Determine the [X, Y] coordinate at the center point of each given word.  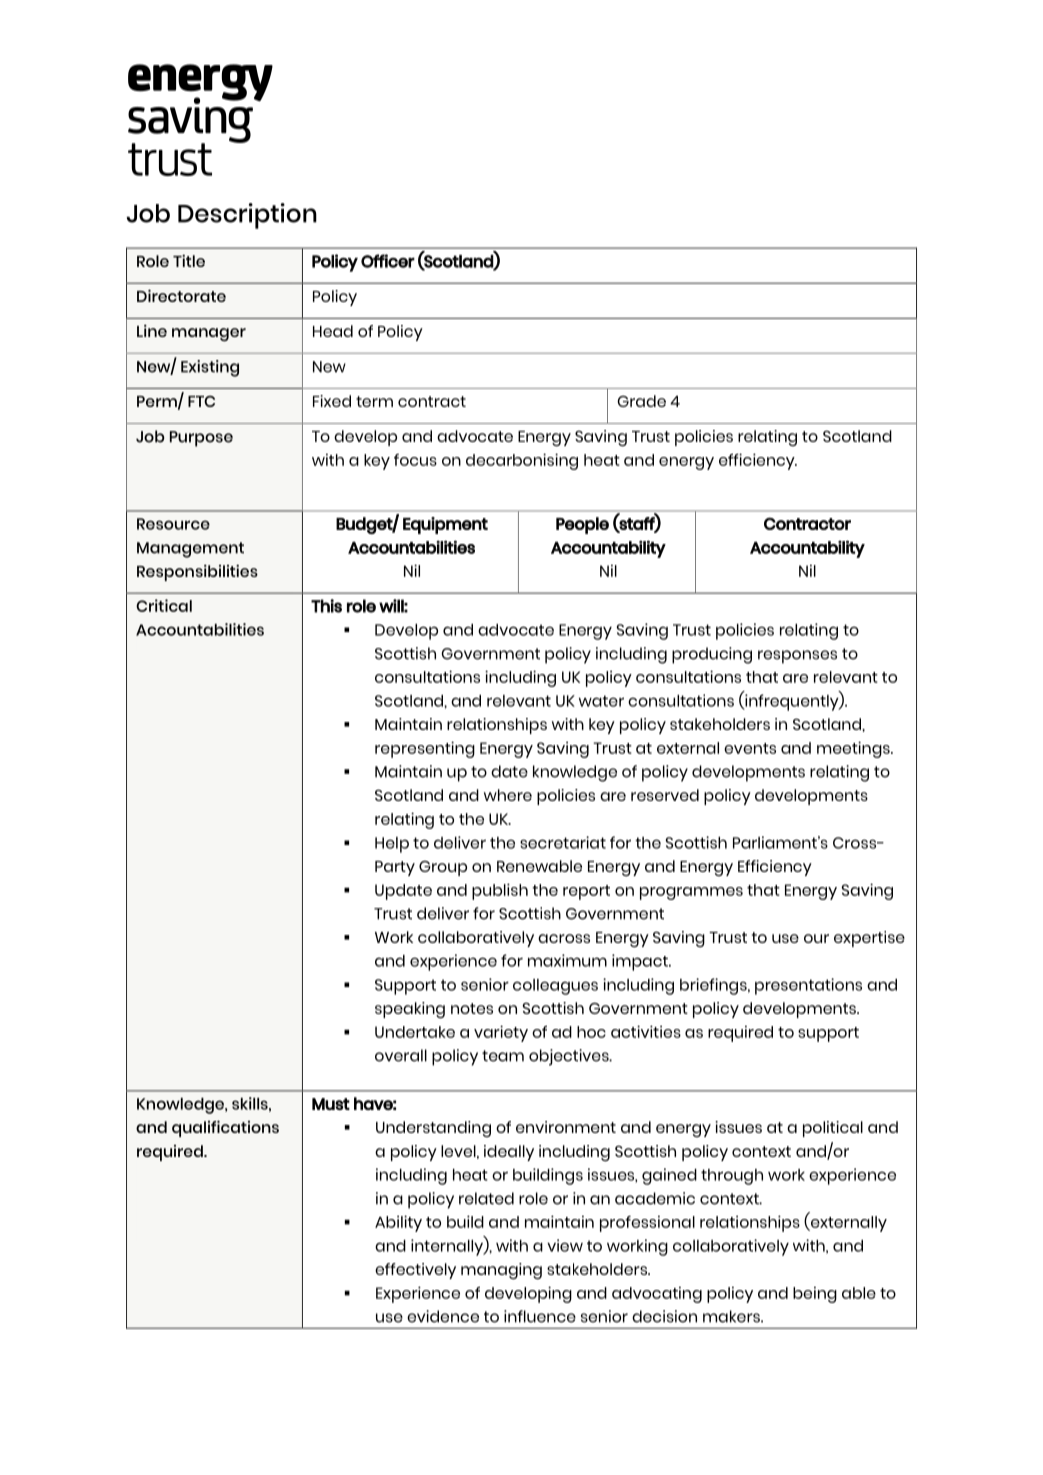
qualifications [225, 1128]
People [582, 525]
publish [500, 891]
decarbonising [522, 461]
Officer [388, 261]
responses [797, 657]
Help [392, 845]
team [503, 1056]
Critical [164, 605]
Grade [641, 401]
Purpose [201, 439]
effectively [415, 1271]
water [601, 701]
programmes [691, 893]
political [833, 1129]
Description [247, 216]
